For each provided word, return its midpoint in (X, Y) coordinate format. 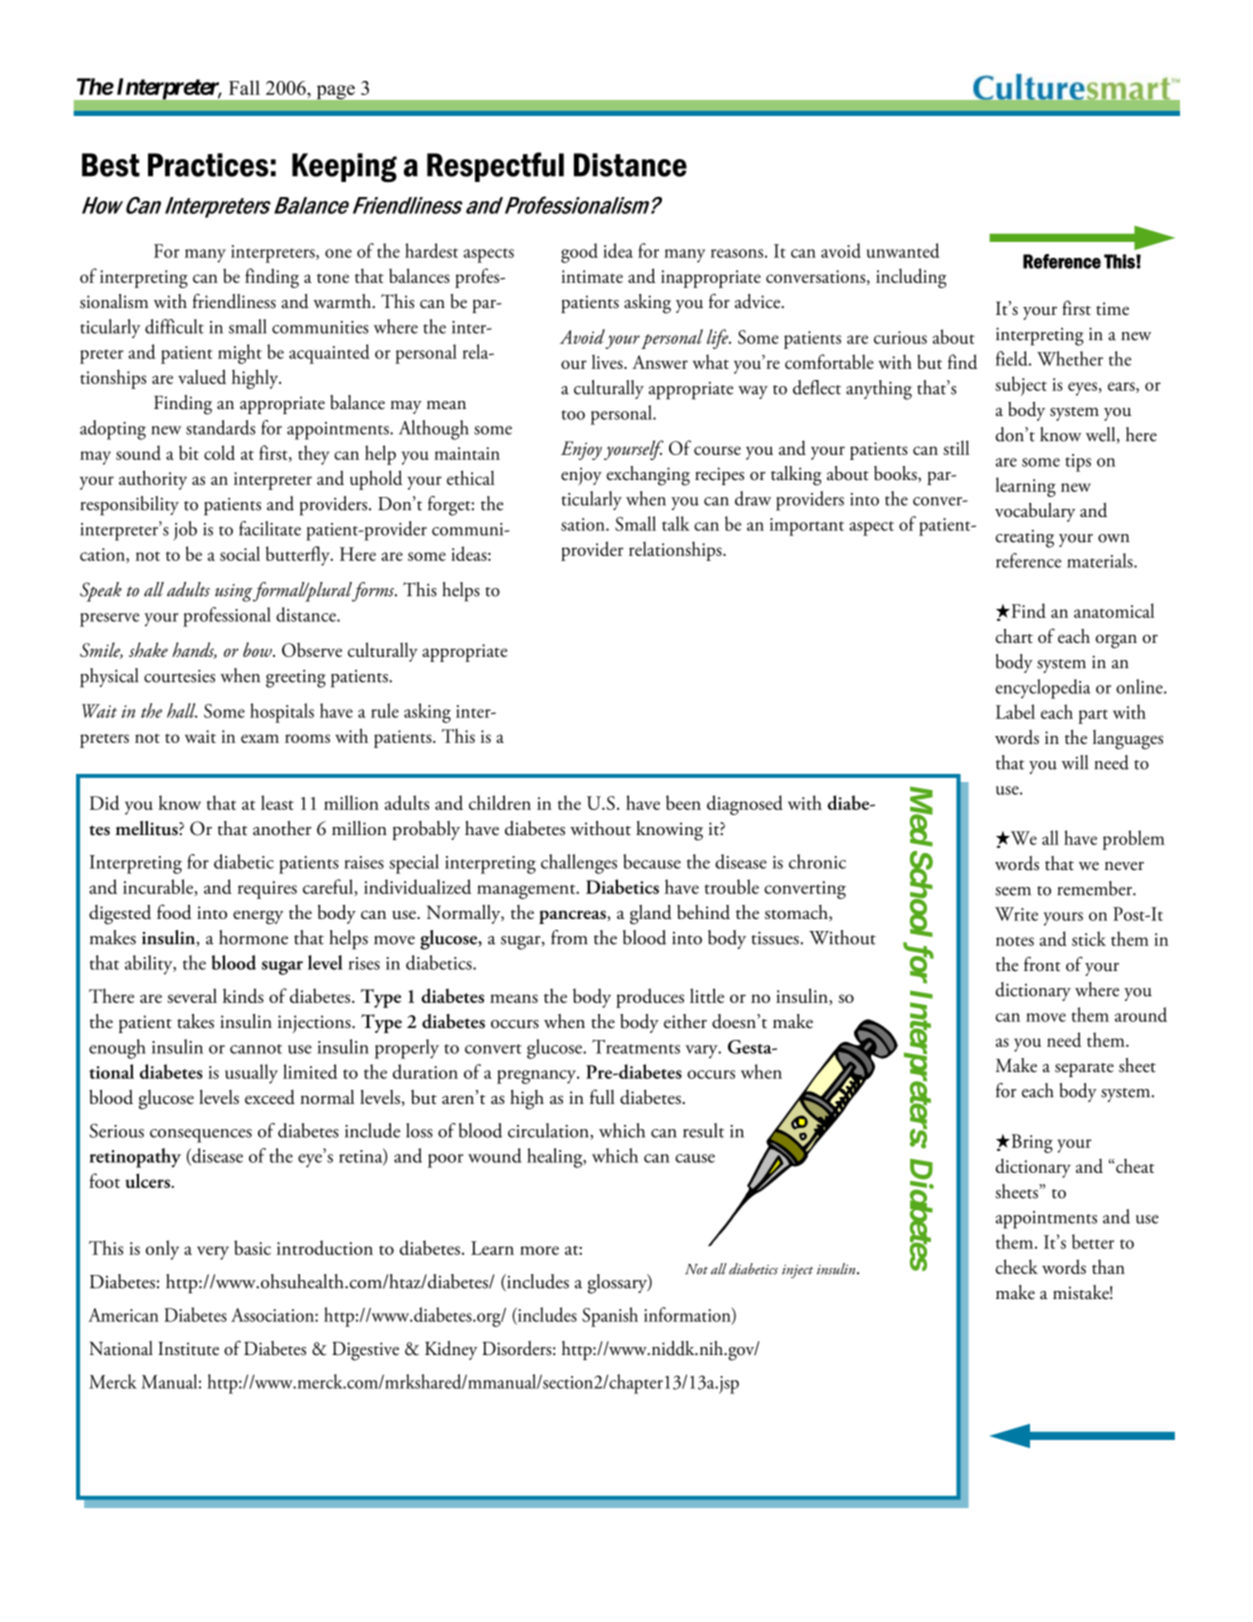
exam (260, 738)
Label (1015, 711)
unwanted (903, 250)
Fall (244, 87)
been (683, 802)
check (1017, 1266)
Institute (188, 1349)
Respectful (495, 167)
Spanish (610, 1317)
